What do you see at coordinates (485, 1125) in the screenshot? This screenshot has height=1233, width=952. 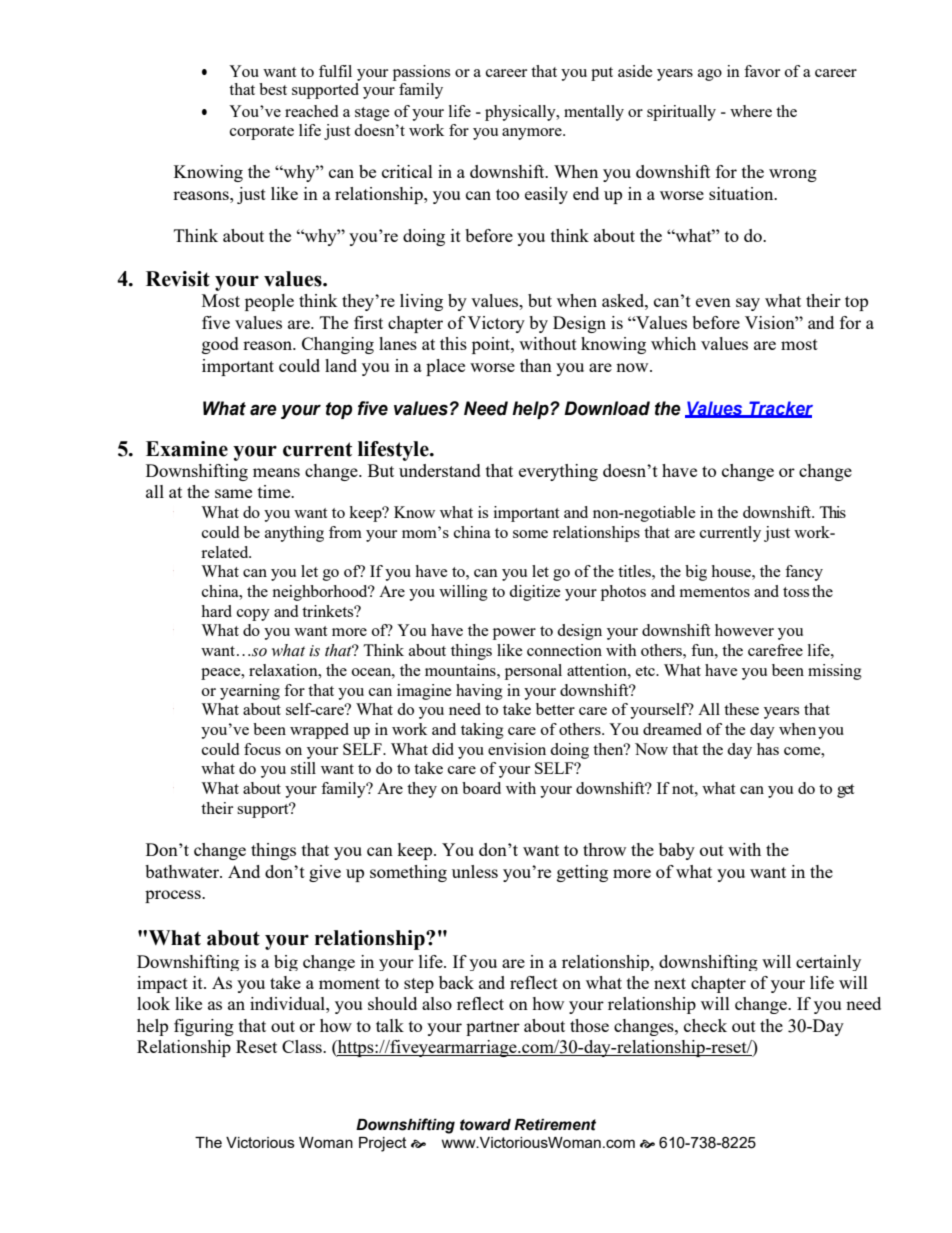 I see `toward` at bounding box center [485, 1125].
